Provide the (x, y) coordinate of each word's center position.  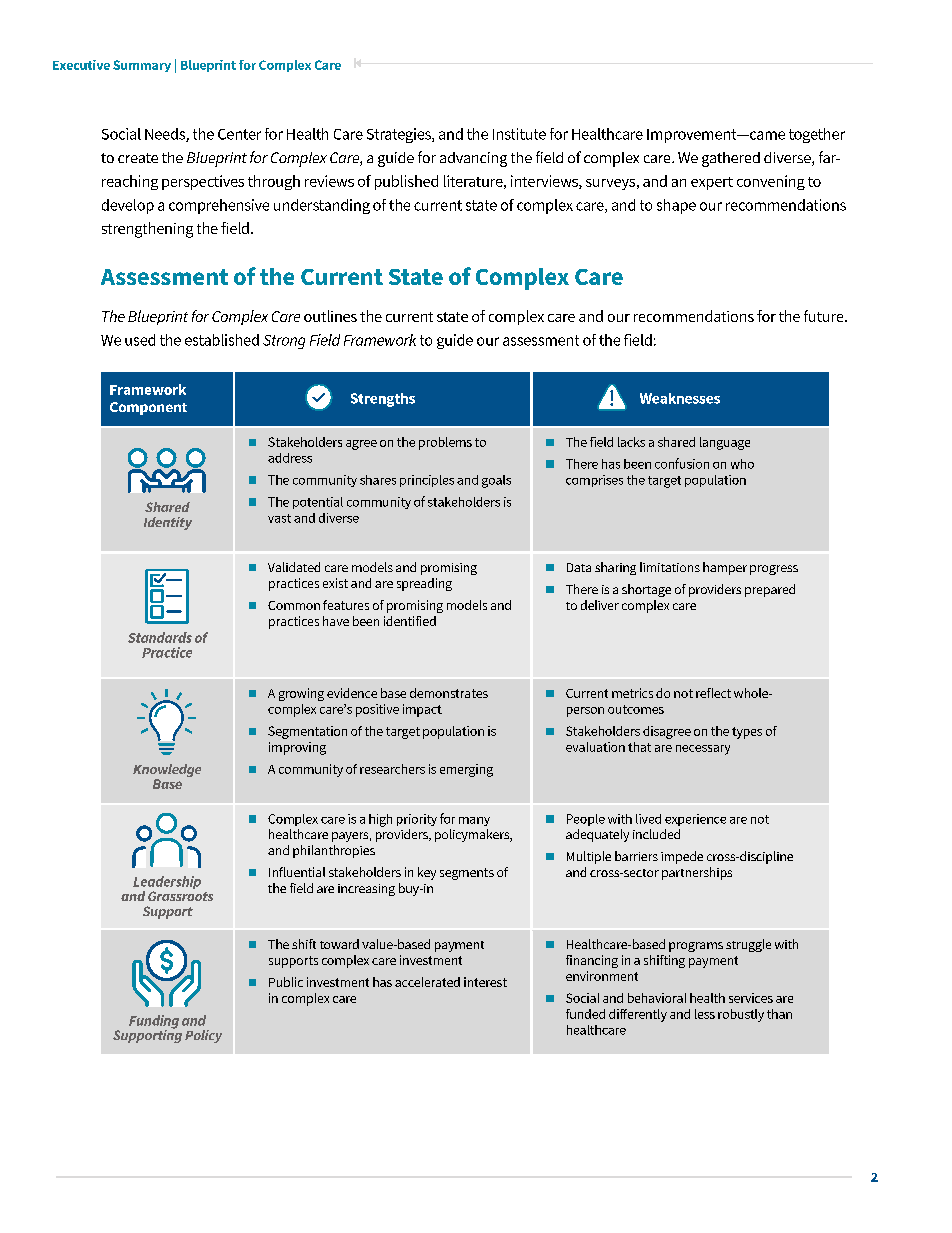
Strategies (400, 135)
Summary (142, 66)
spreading (424, 584)
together (817, 135)
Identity (168, 523)
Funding (154, 1023)
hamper (725, 568)
